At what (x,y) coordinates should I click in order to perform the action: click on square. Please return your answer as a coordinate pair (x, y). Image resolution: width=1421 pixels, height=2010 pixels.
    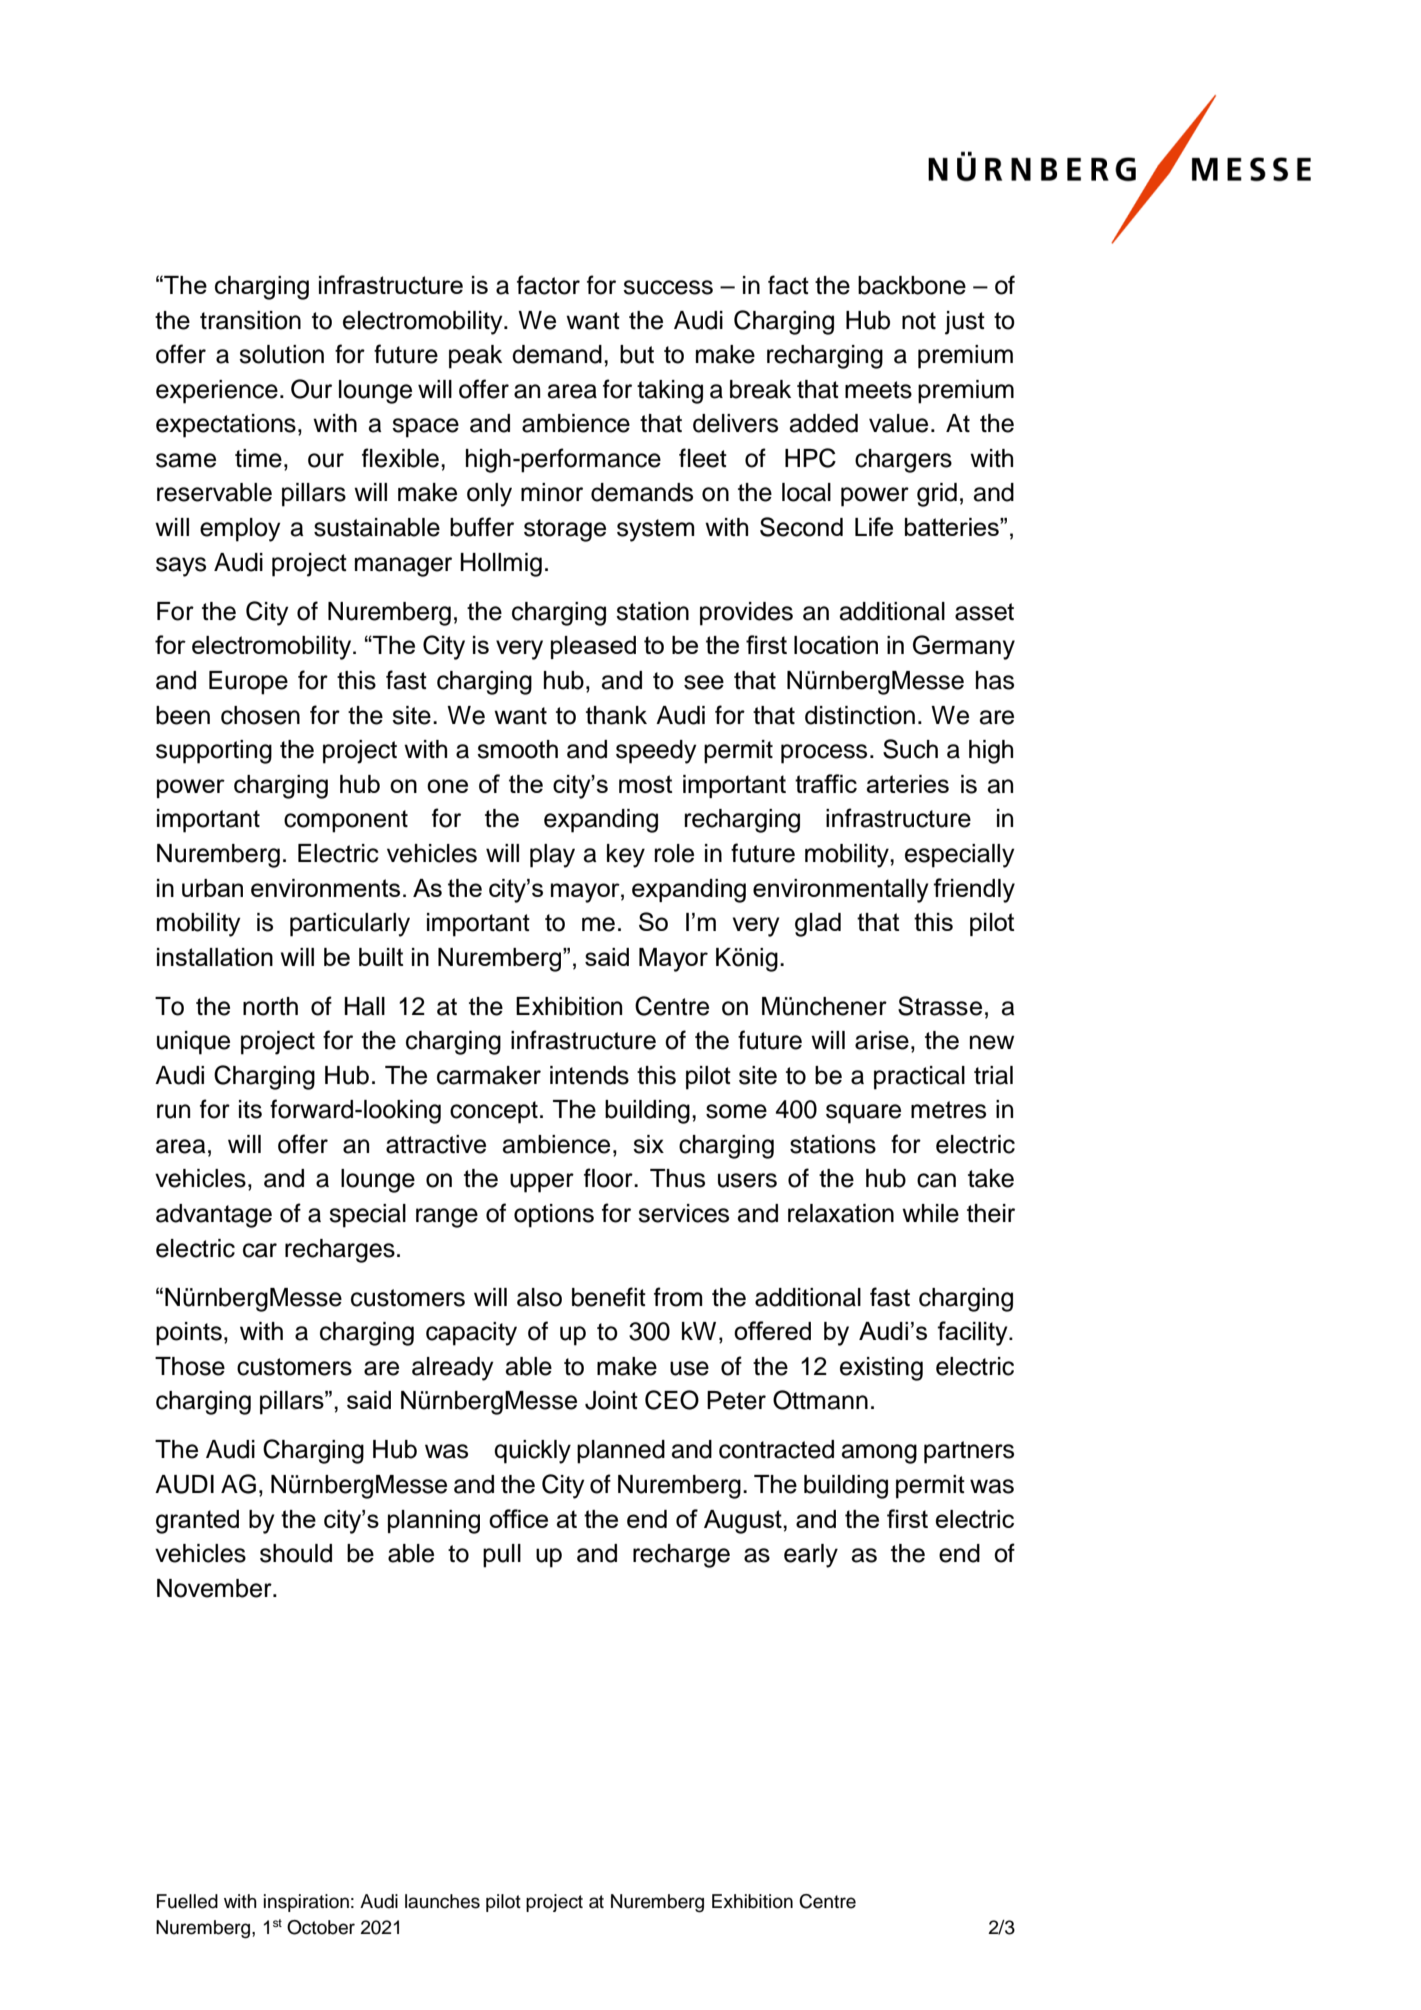
    Looking at the image, I should click on (863, 1114).
